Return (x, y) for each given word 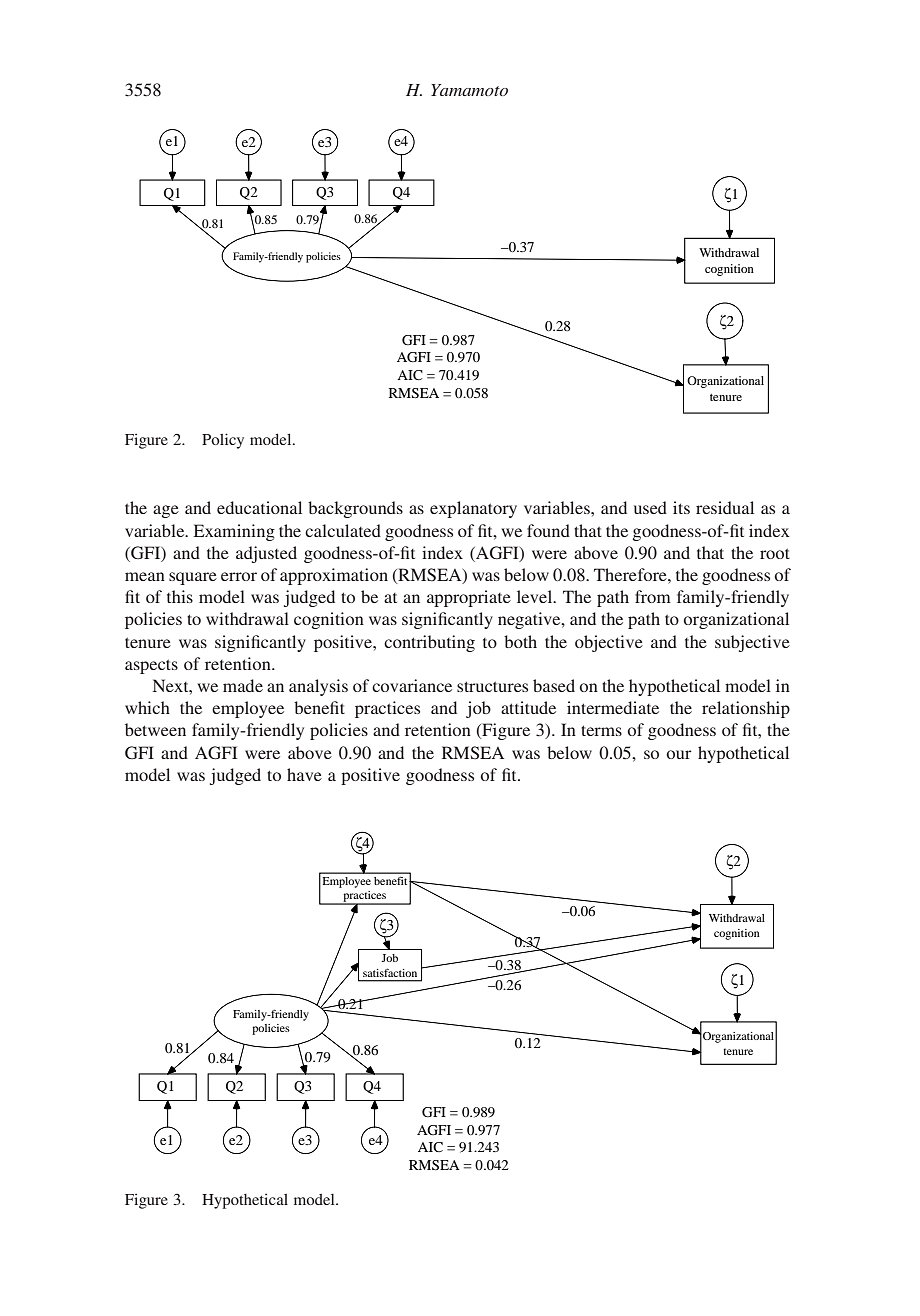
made (243, 685)
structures (492, 686)
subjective (752, 643)
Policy (223, 441)
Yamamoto (469, 90)
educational (259, 507)
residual (725, 507)
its (681, 507)
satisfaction (390, 972)
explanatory (473, 509)
